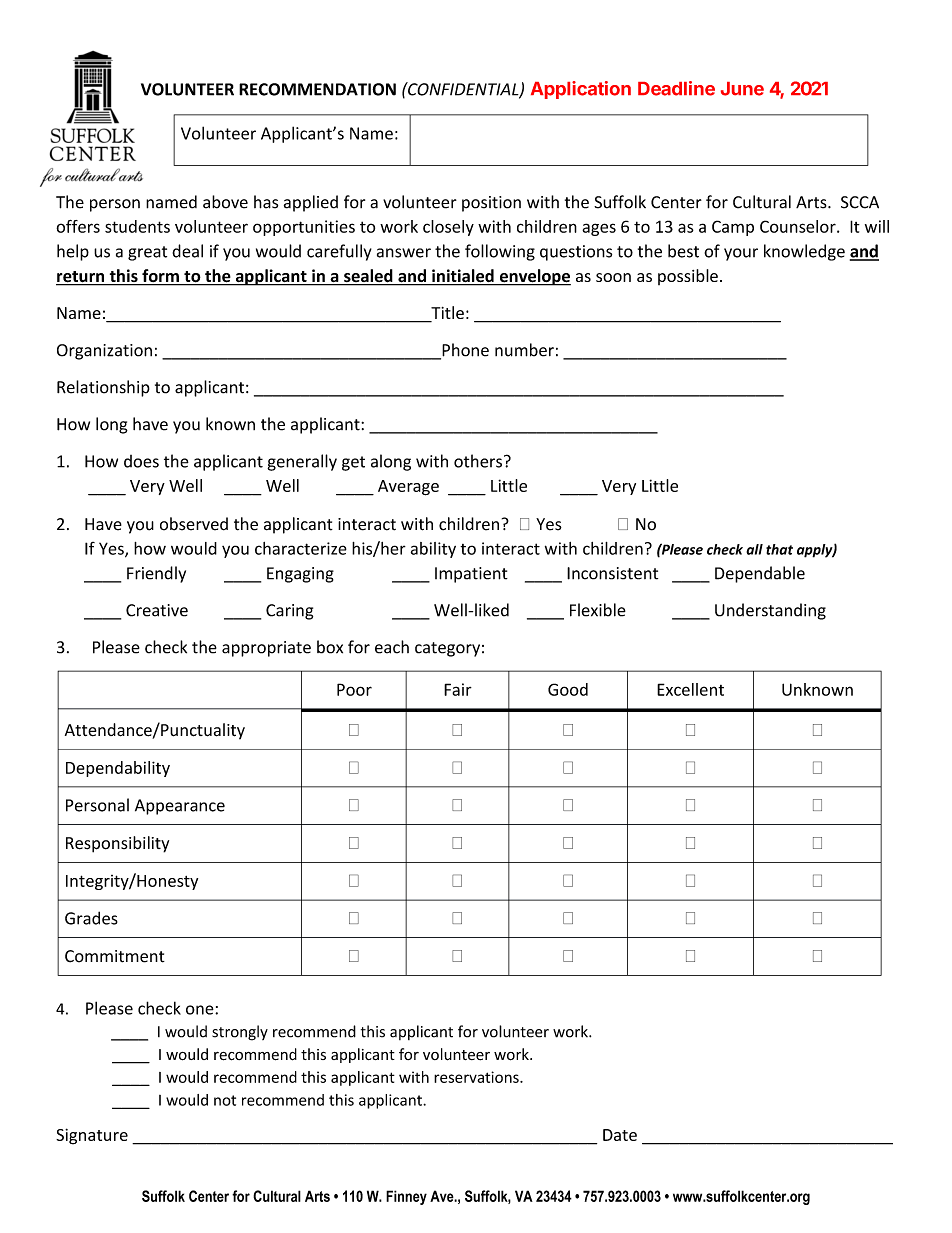  I want to click on Date, so click(620, 1135).
